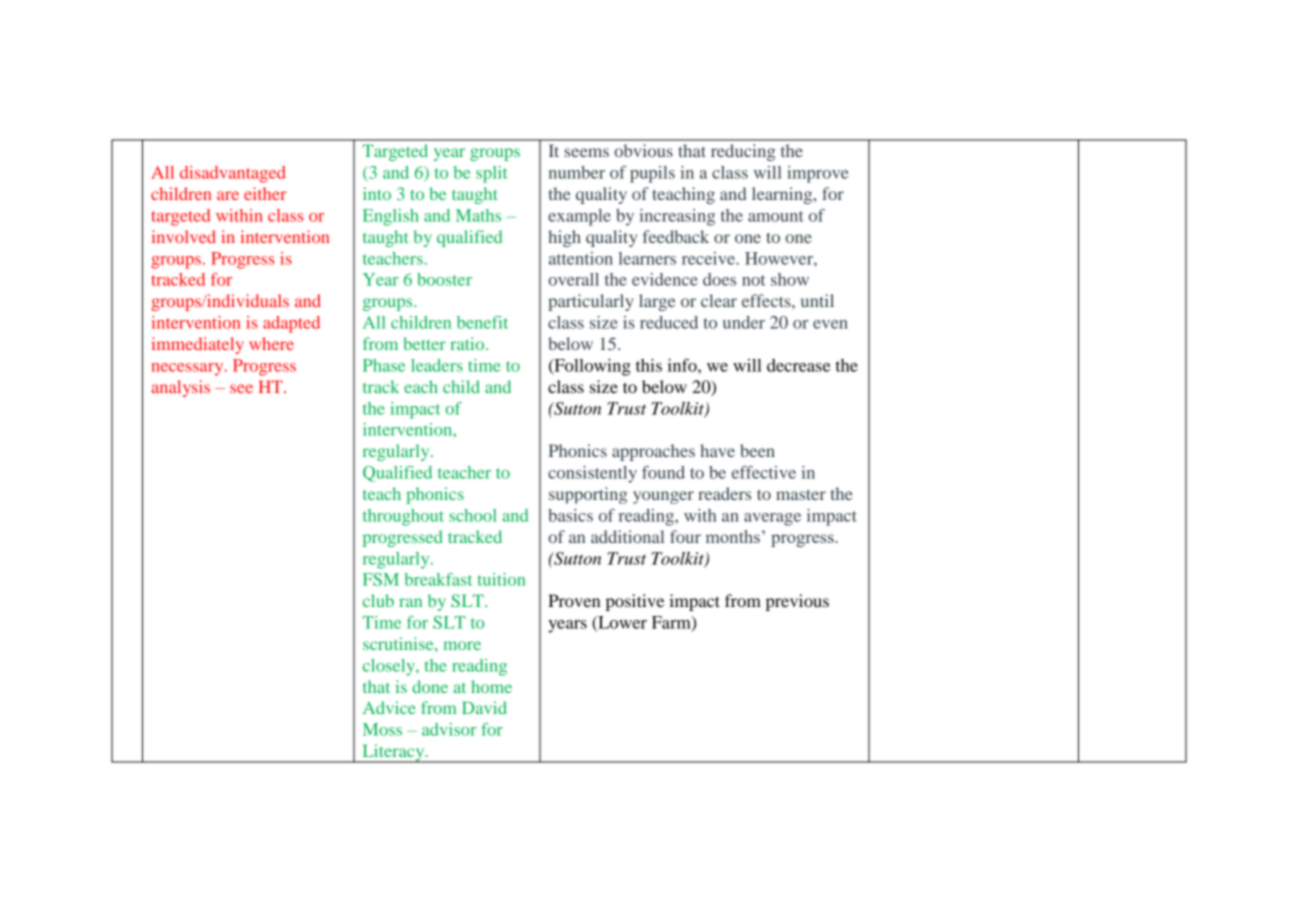 The width and height of the screenshot is (1308, 924). I want to click on David, so click(484, 707).
